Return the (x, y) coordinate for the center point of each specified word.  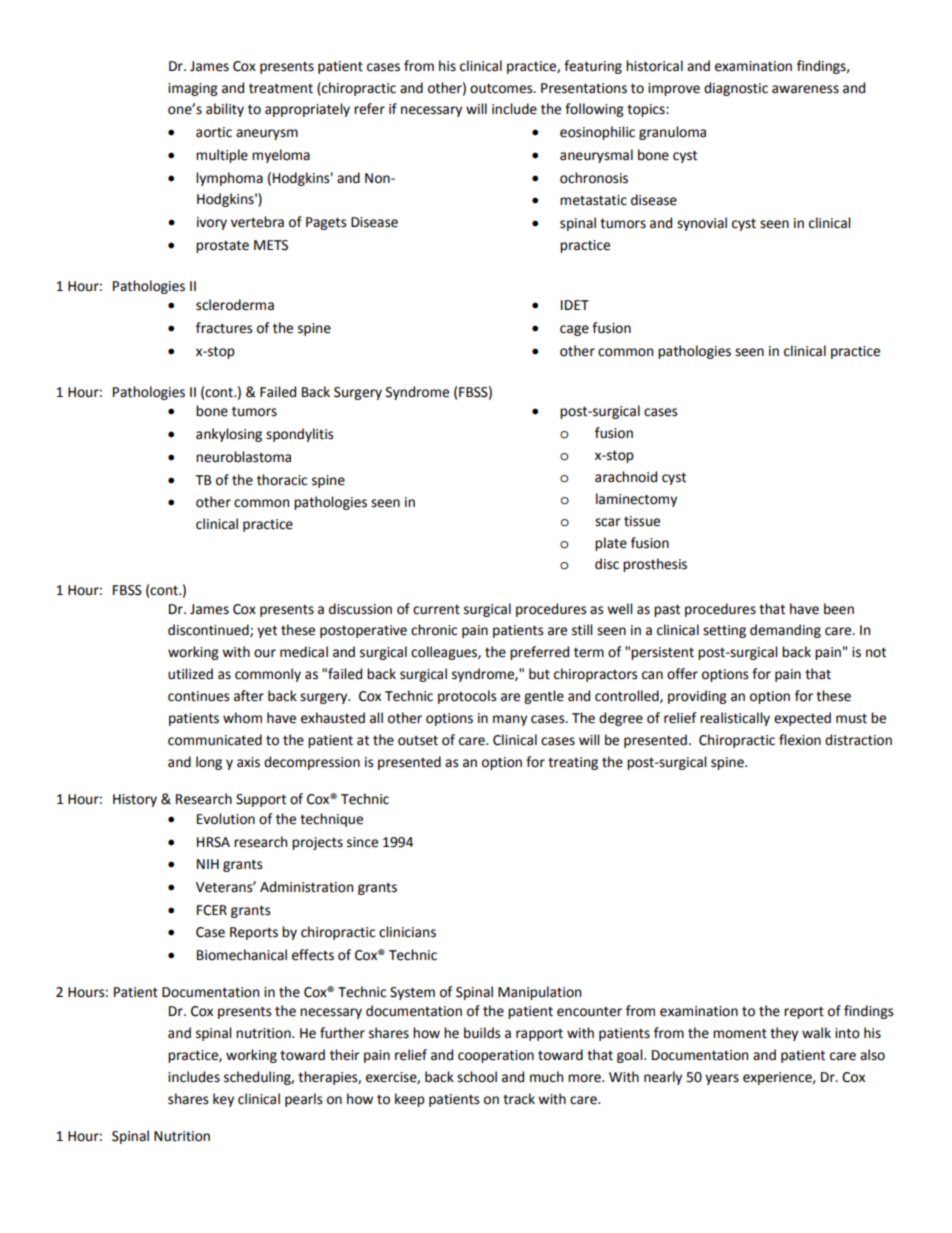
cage (574, 330)
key (223, 1100)
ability (225, 110)
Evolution (226, 819)
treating (573, 763)
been (839, 609)
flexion (800, 740)
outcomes (502, 88)
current (436, 609)
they (784, 1034)
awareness (805, 89)
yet (267, 631)
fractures (224, 328)
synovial (702, 224)
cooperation (496, 1056)
